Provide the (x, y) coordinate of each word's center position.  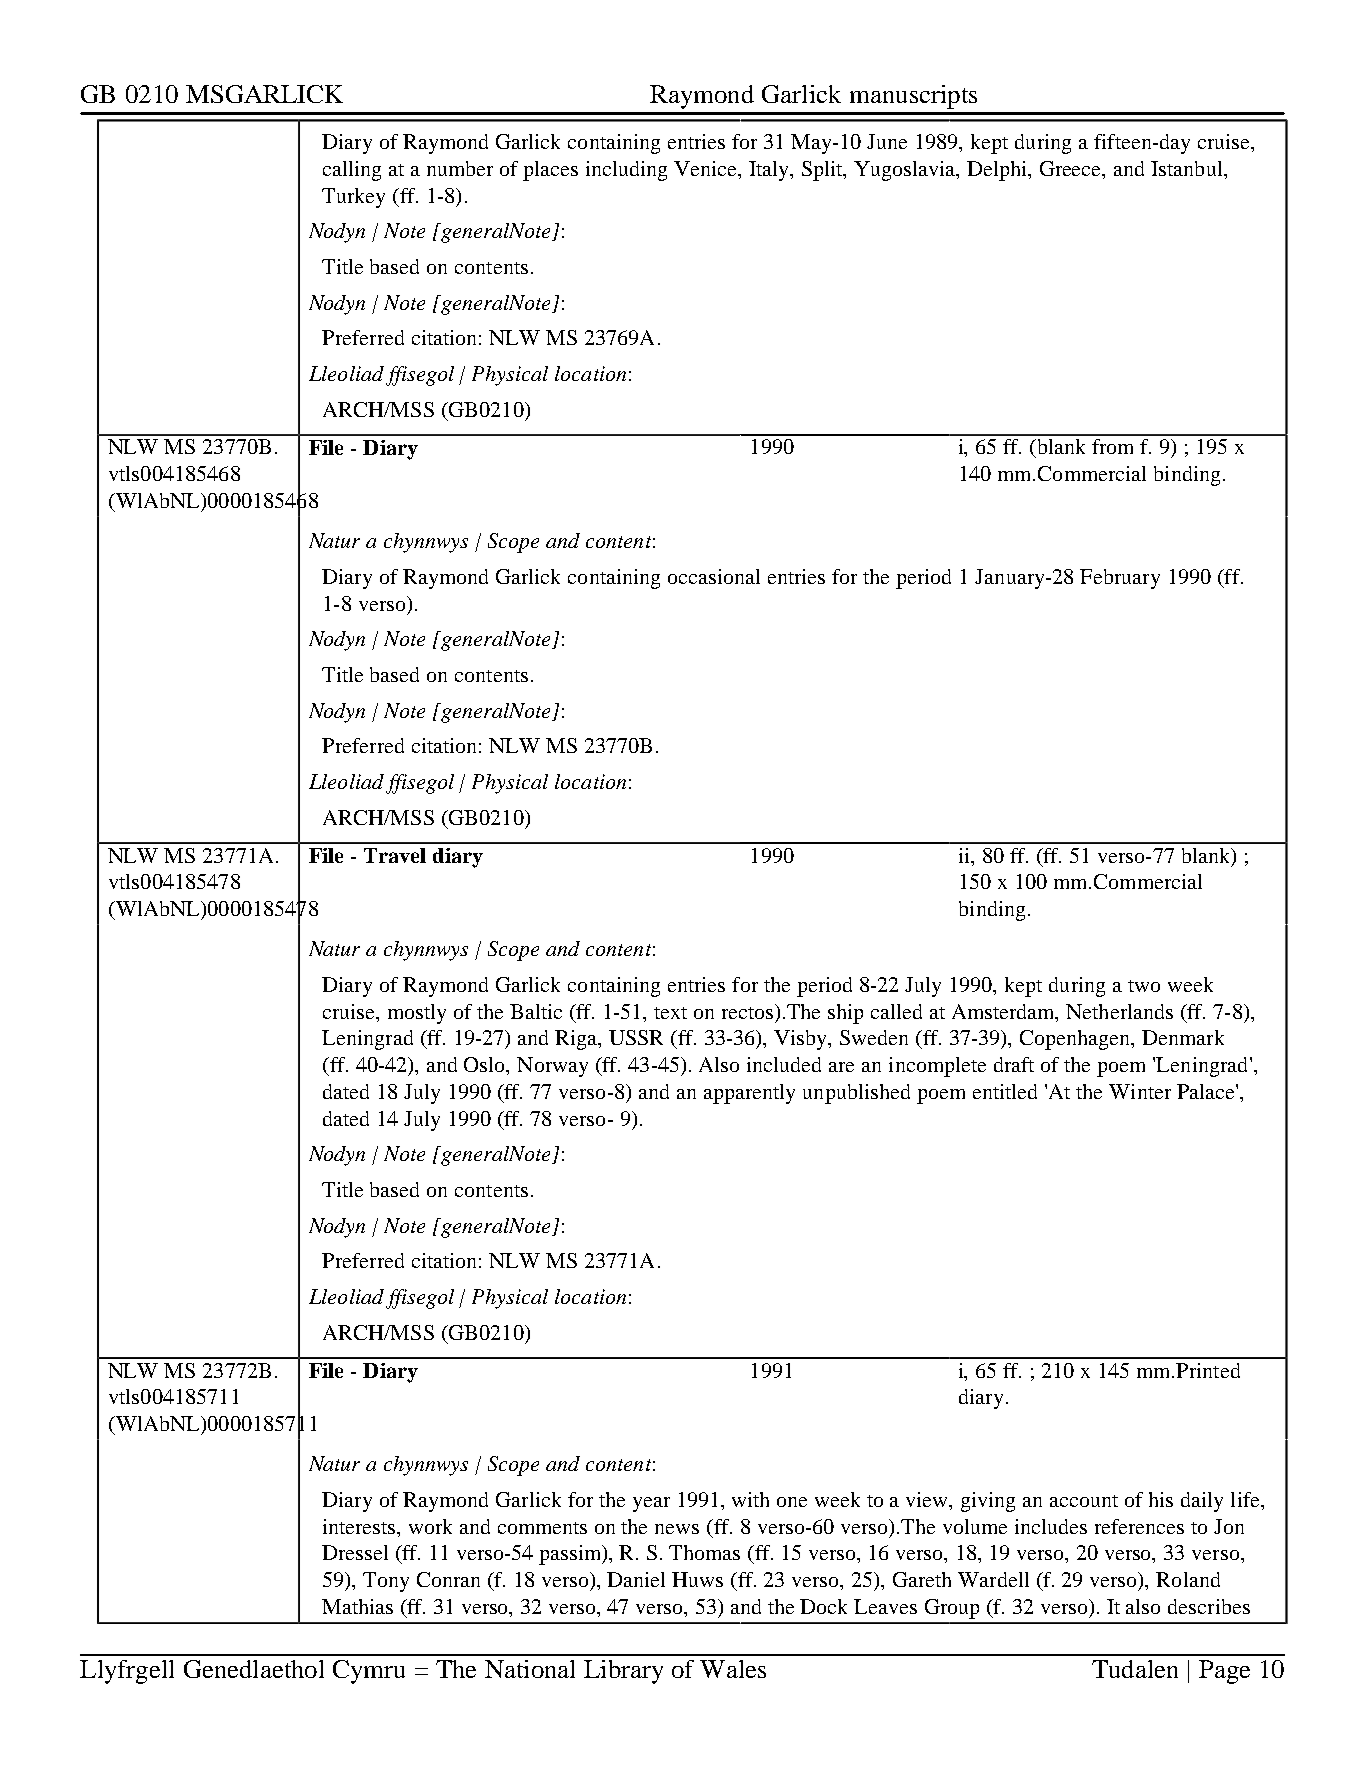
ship (845, 1014)
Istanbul (1188, 168)
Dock (823, 1606)
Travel (395, 855)
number (460, 168)
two (1144, 986)
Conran (448, 1579)
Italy (770, 171)
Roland (1188, 1579)
